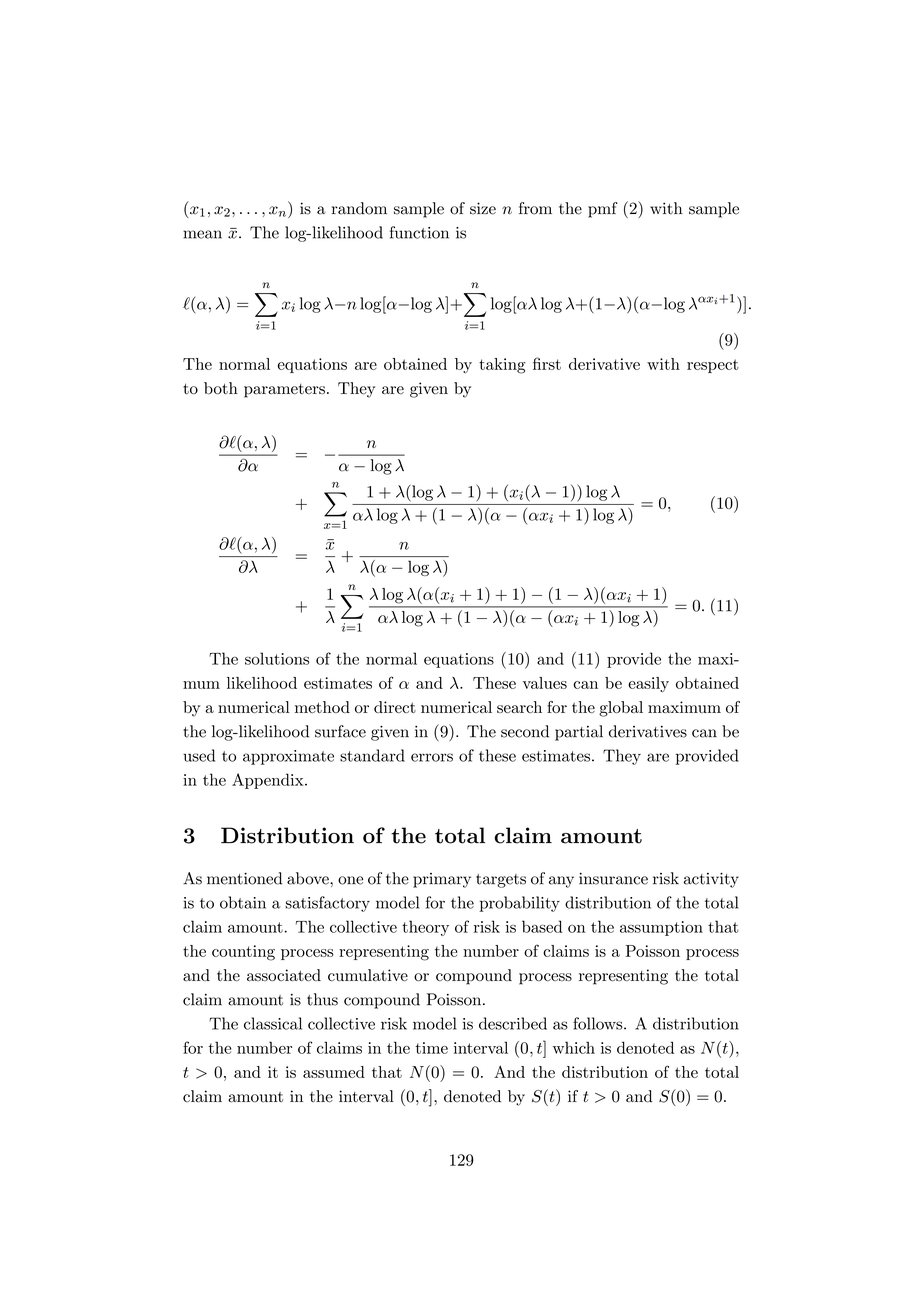 Image resolution: width=924 pixels, height=1308 pixels. Describe the element at coordinates (419, 232) in the document. I see `function` at that location.
